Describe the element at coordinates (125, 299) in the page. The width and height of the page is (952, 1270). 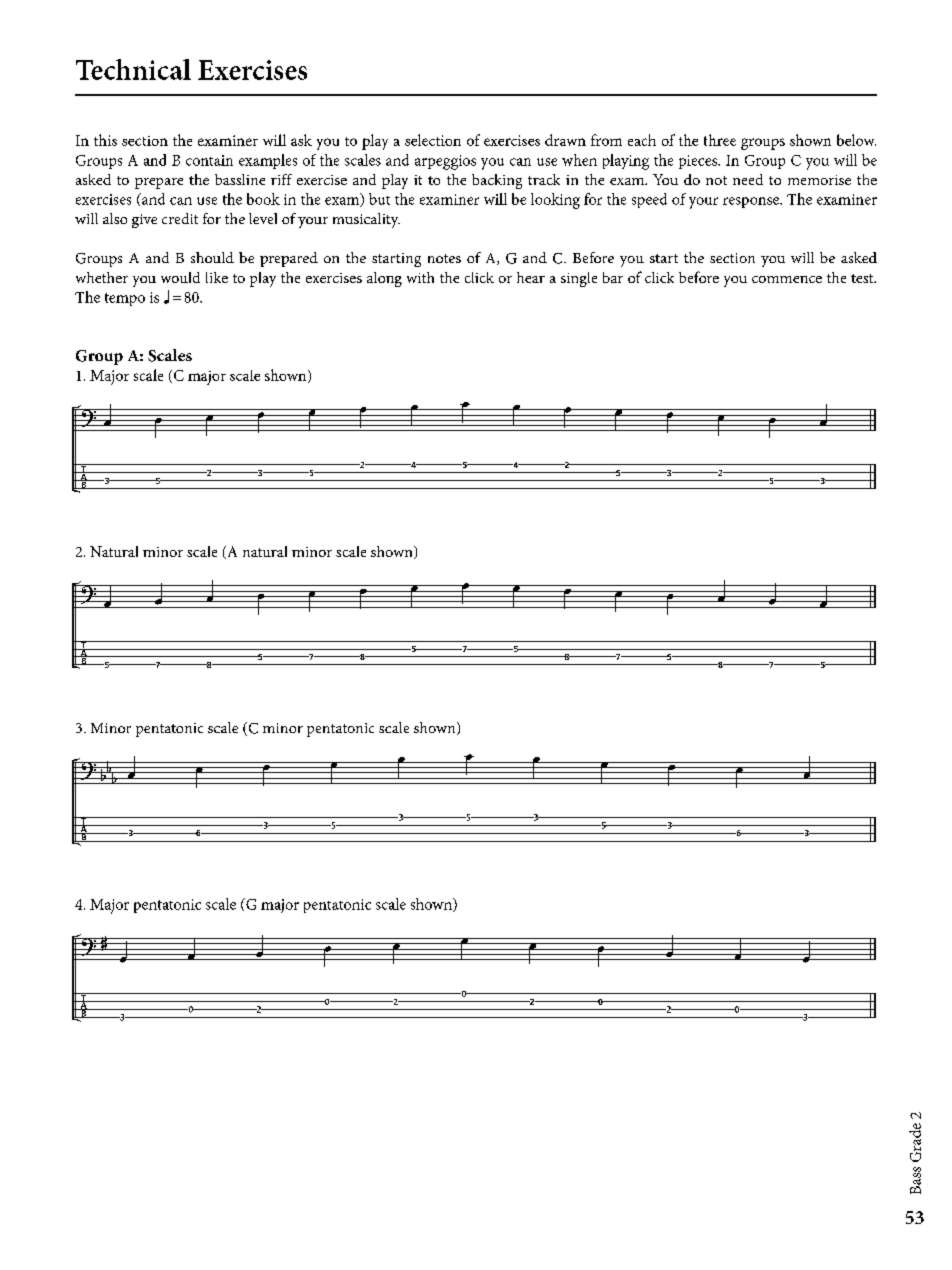
I see `tempo` at that location.
